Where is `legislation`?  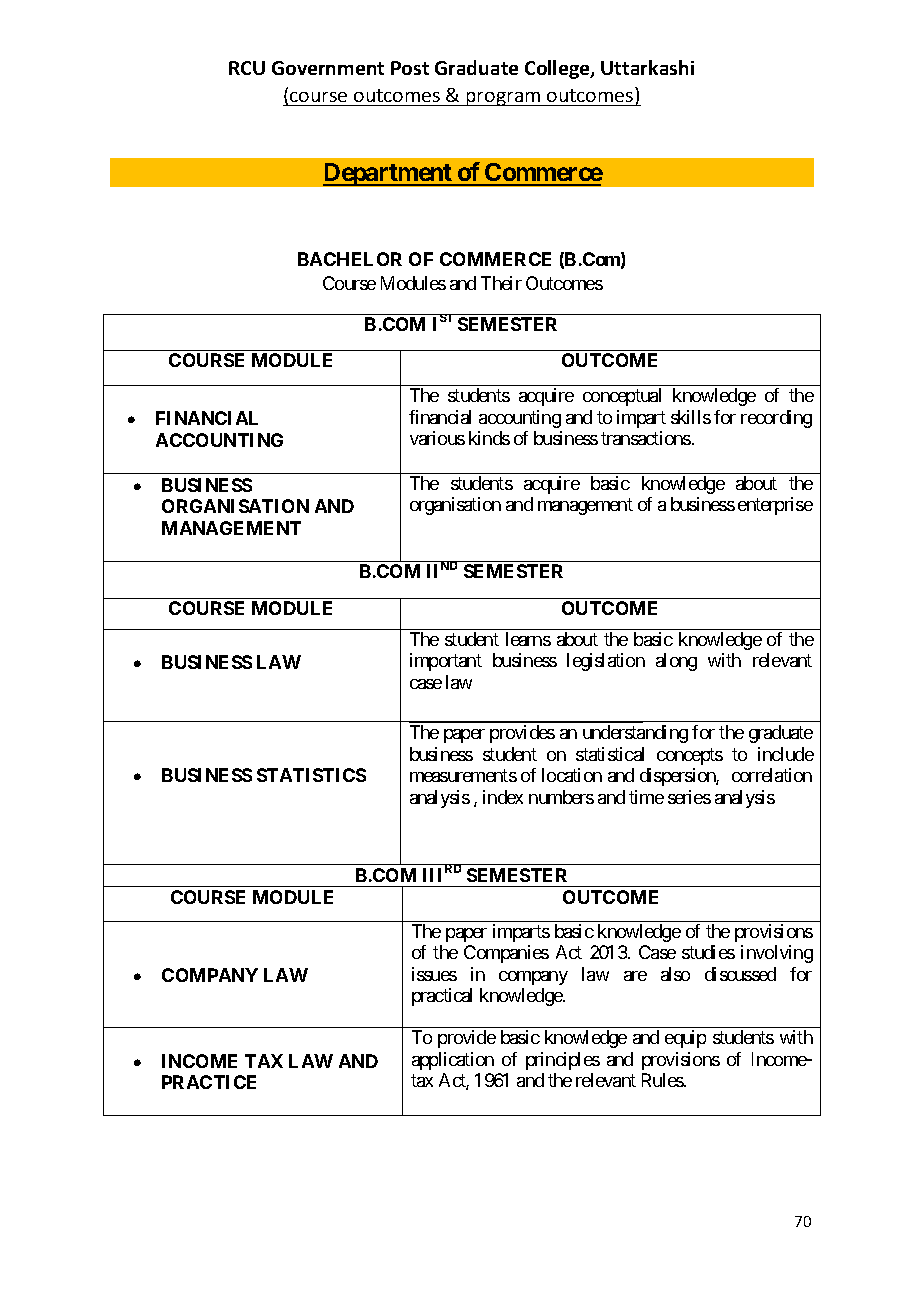 legislation is located at coordinates (606, 662).
